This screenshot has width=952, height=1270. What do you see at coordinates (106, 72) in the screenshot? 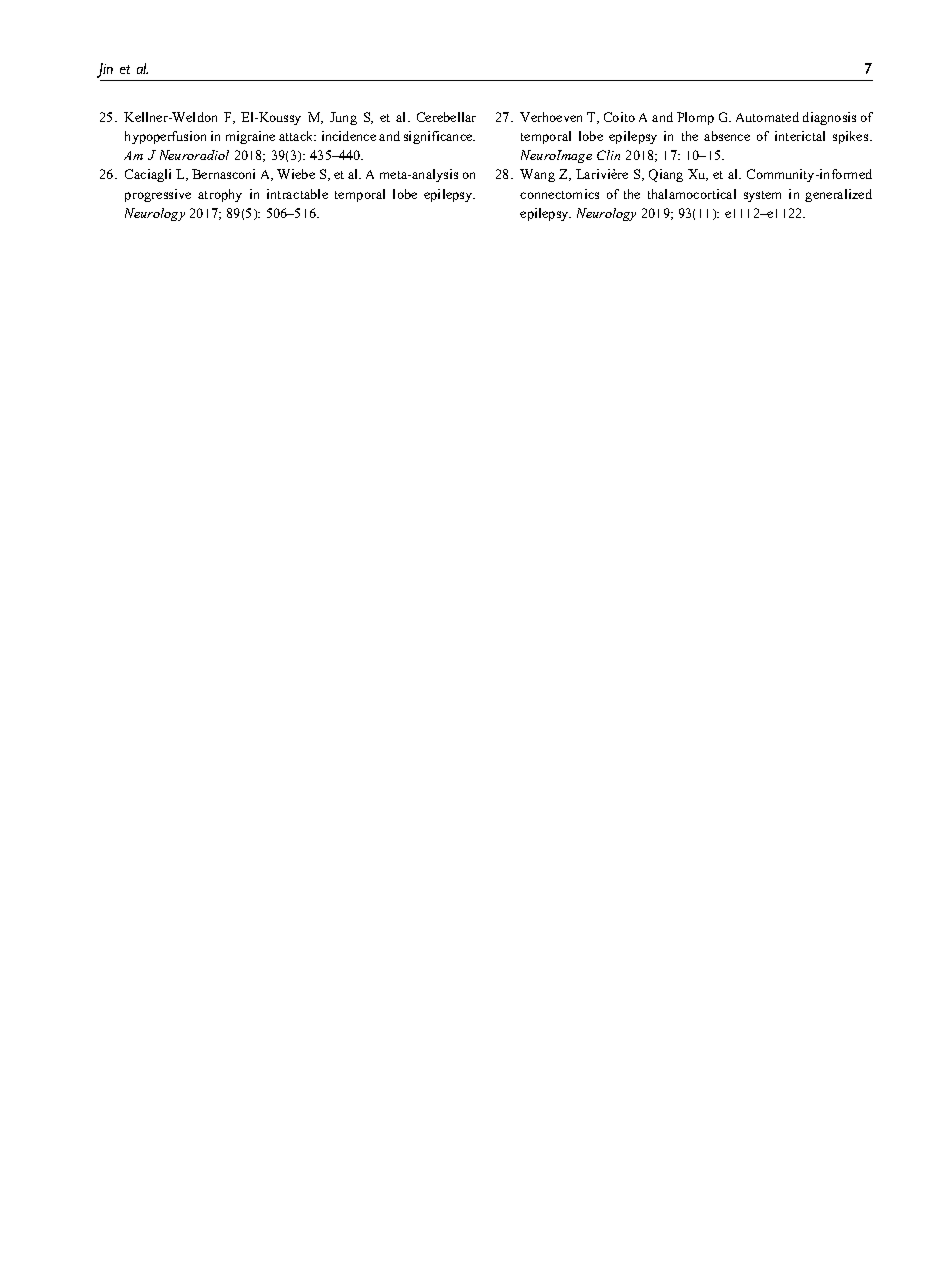
I see `Jin` at bounding box center [106, 72].
